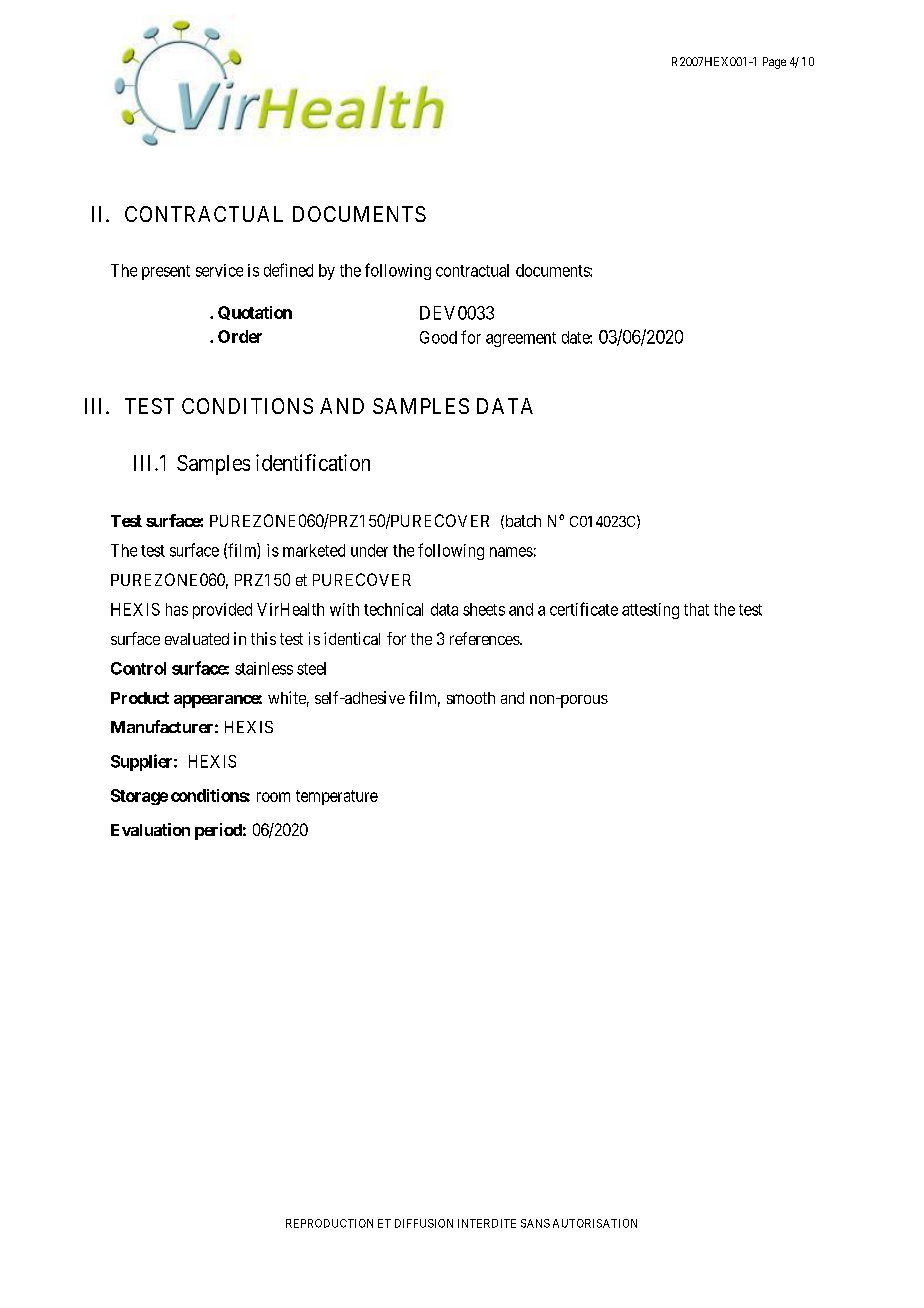 The image size is (924, 1308). Describe the element at coordinates (240, 336) in the screenshot. I see `Order` at that location.
